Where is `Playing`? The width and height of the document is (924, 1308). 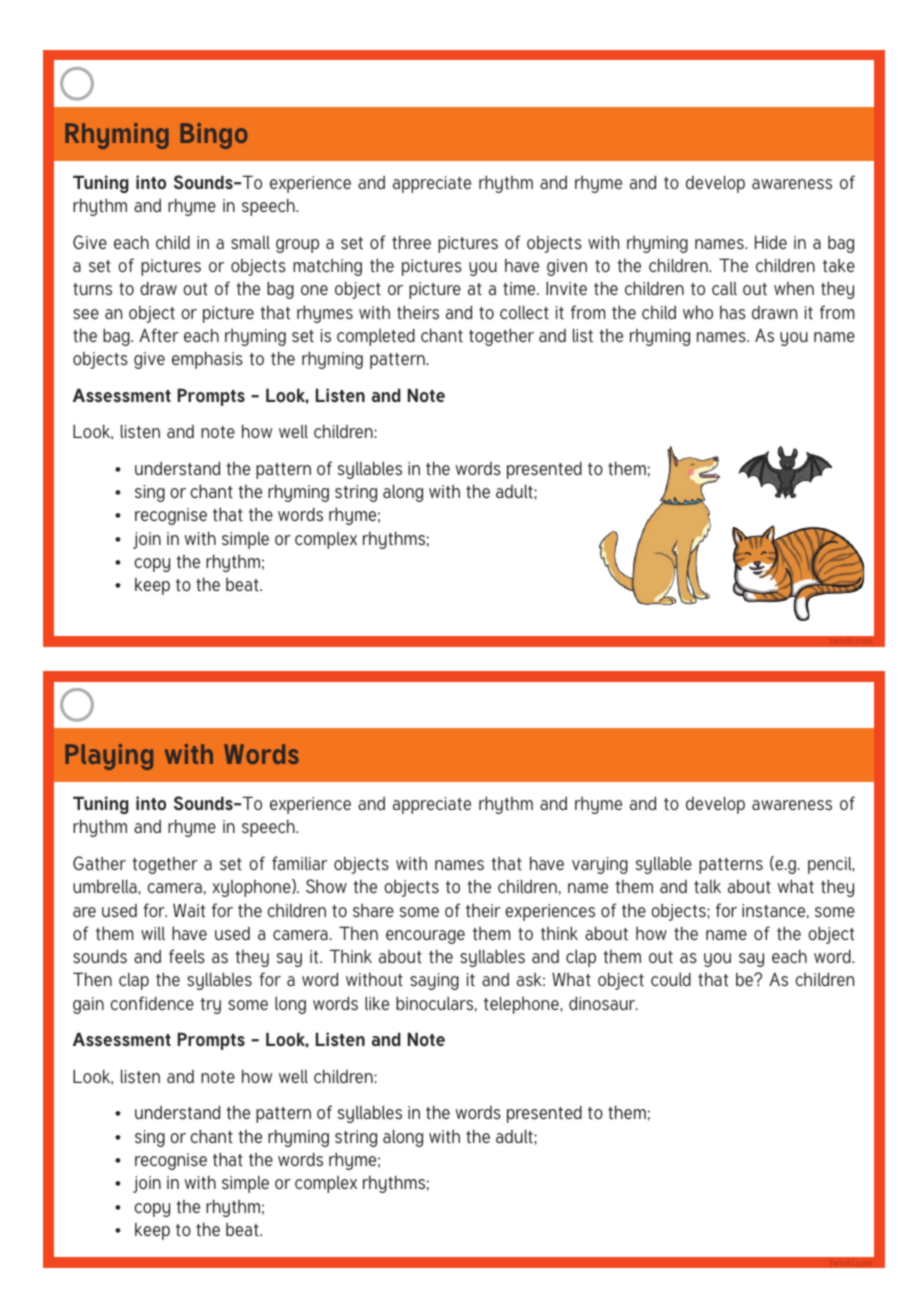 Playing is located at coordinates (109, 757).
